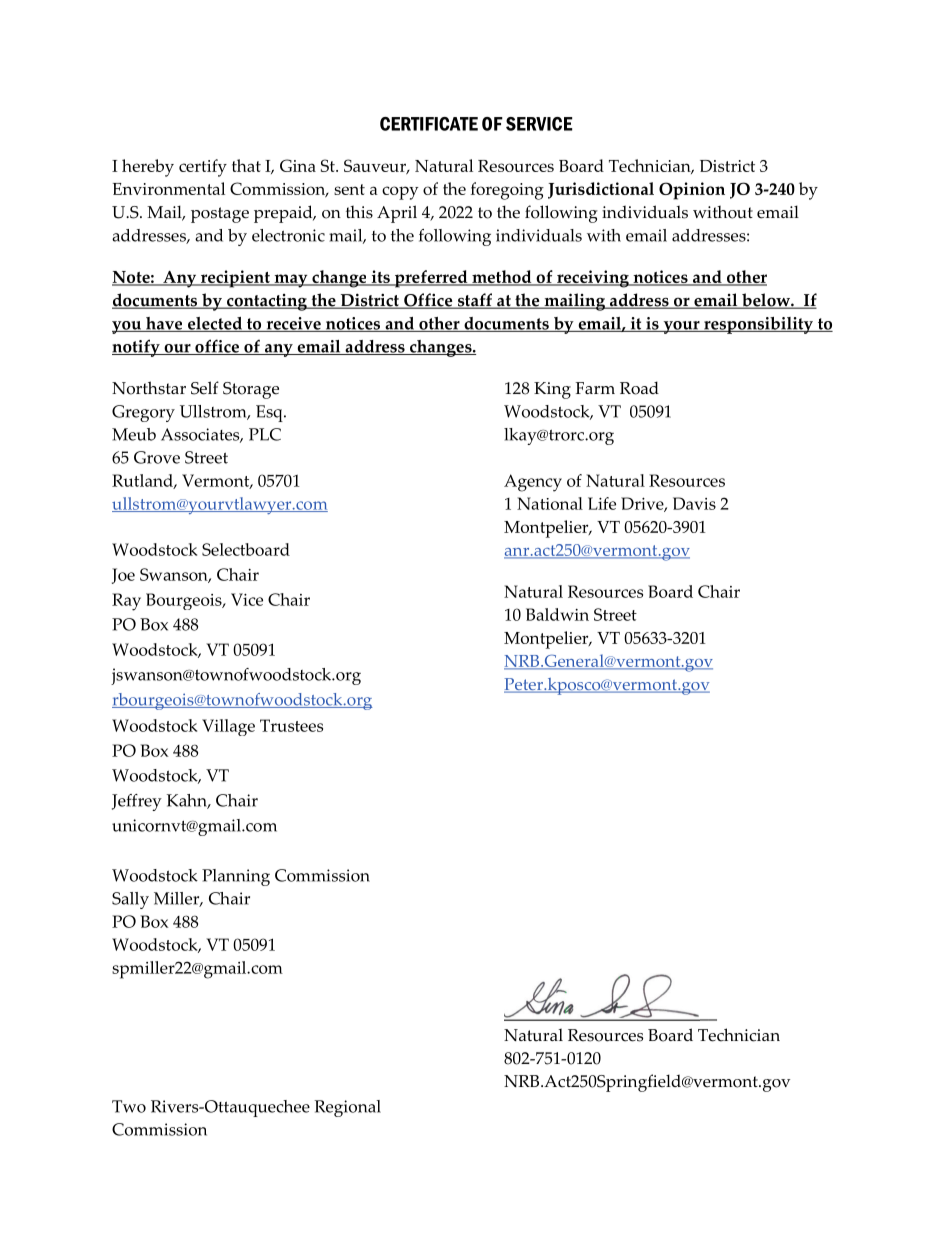 The image size is (952, 1233). Describe the element at coordinates (692, 191) in the screenshot. I see `Opinion` at that location.
